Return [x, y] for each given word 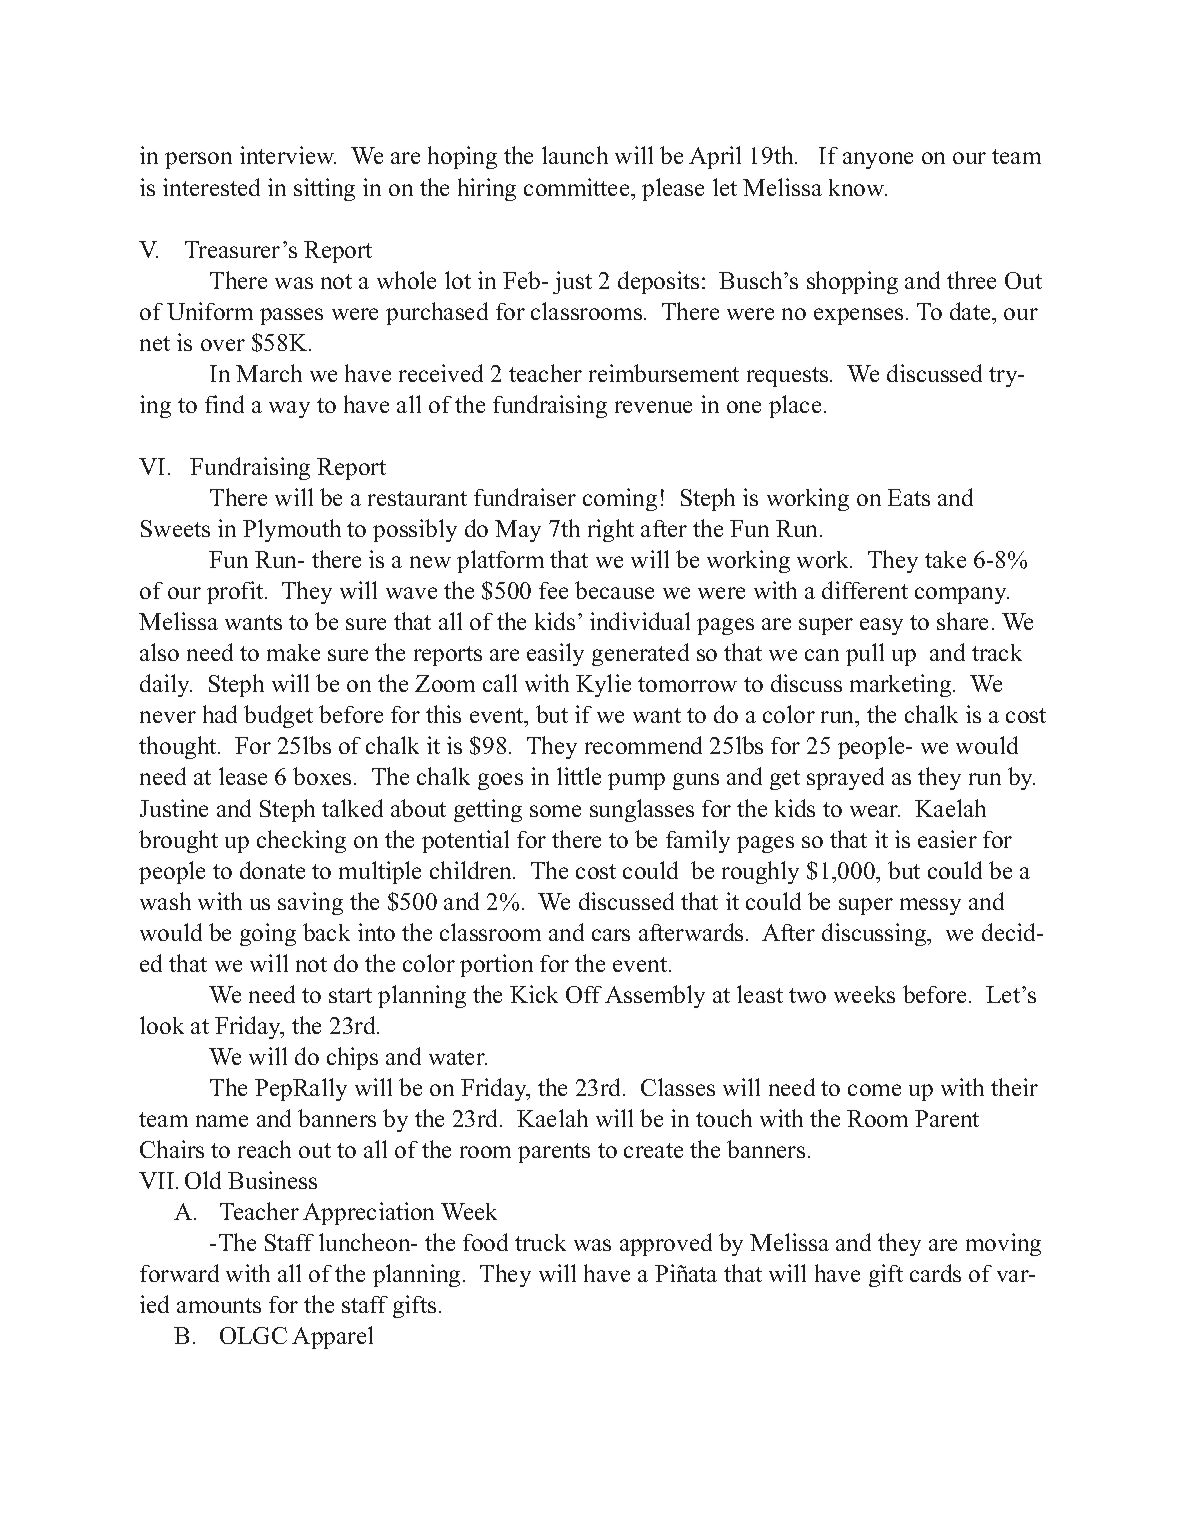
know [858, 187]
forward [179, 1273]
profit [236, 592]
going [268, 934]
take [945, 559]
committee [578, 187]
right [611, 530]
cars [611, 935]
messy [930, 906]
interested [211, 187]
